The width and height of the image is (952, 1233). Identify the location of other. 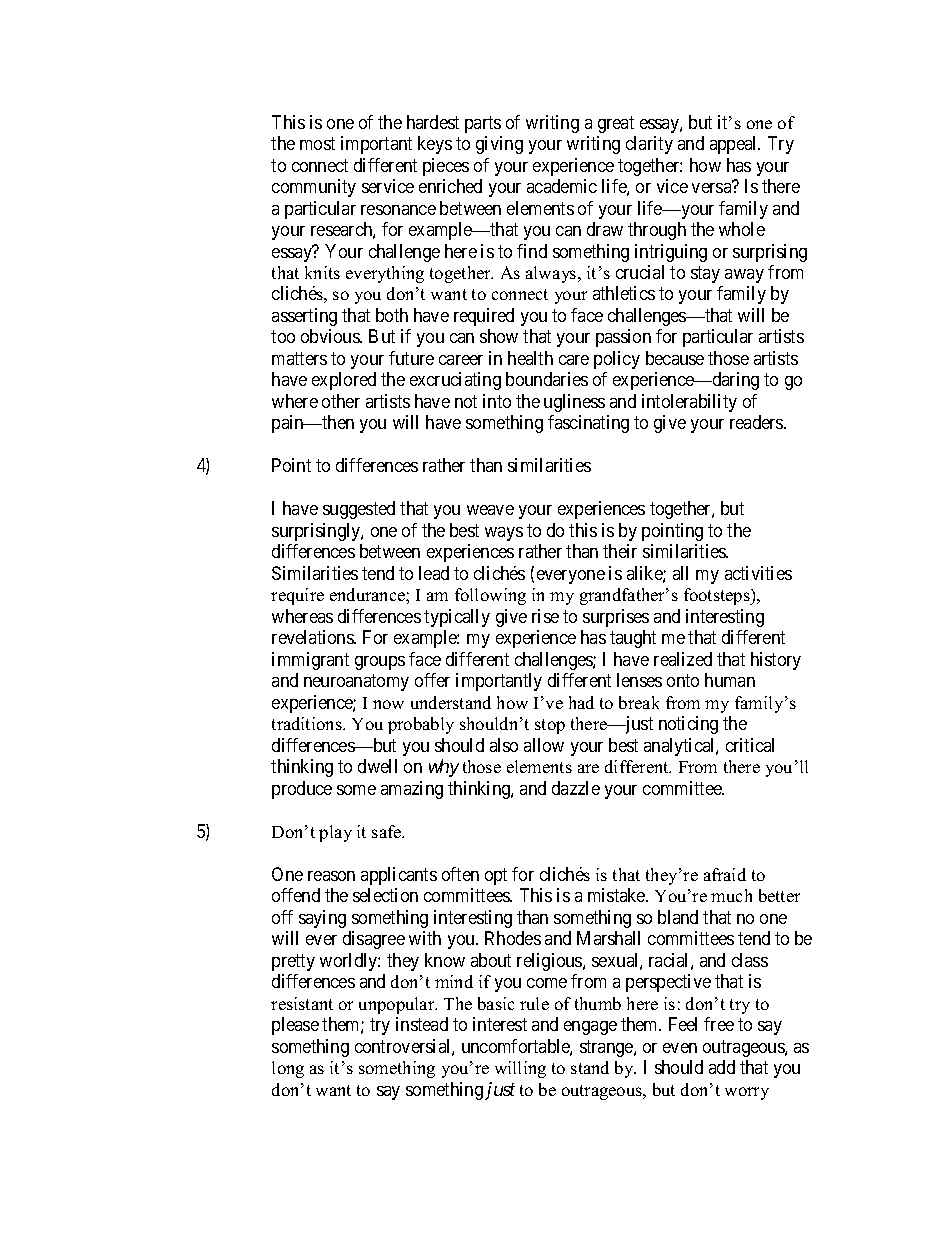
(341, 401).
